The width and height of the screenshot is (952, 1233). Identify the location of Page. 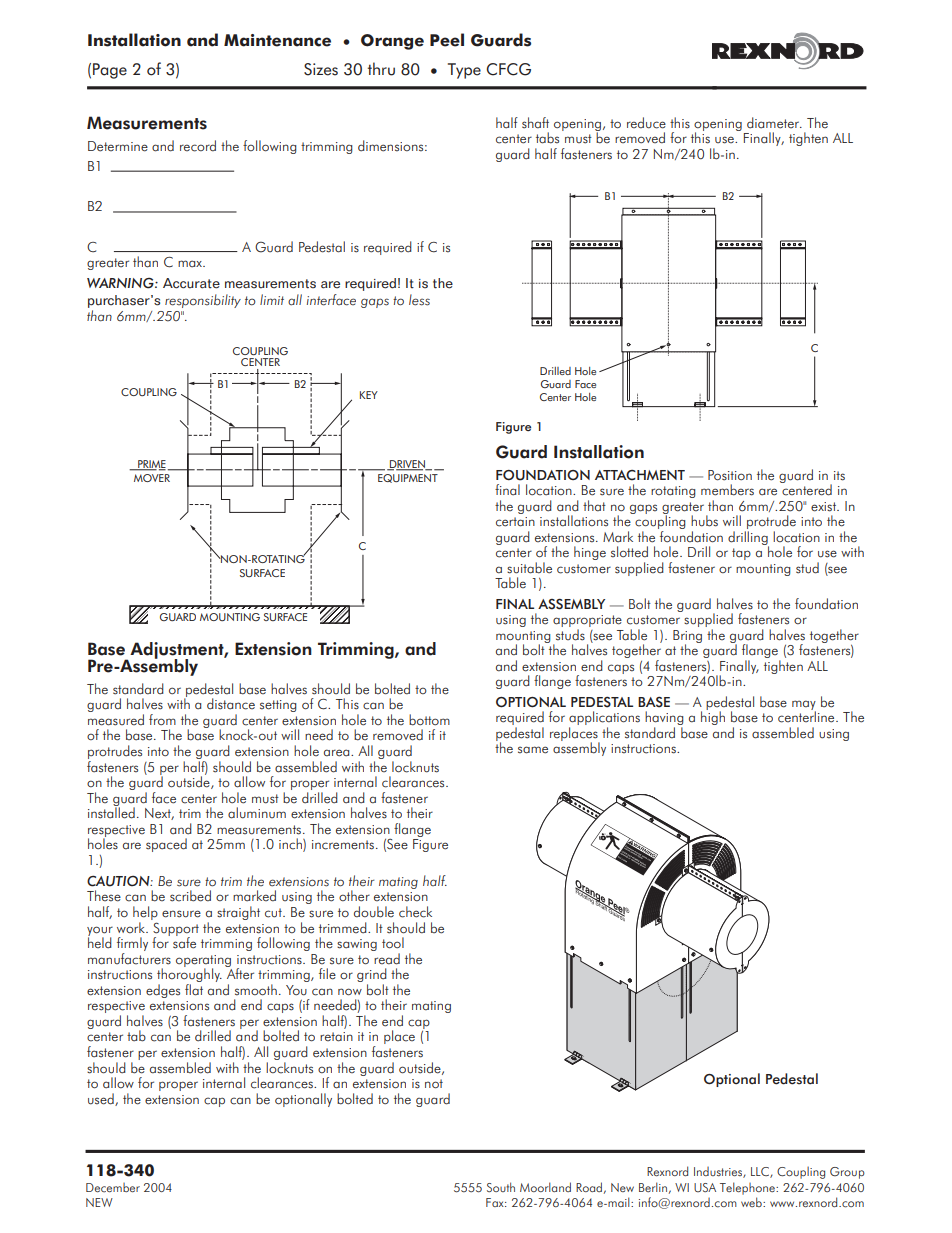
(110, 71).
